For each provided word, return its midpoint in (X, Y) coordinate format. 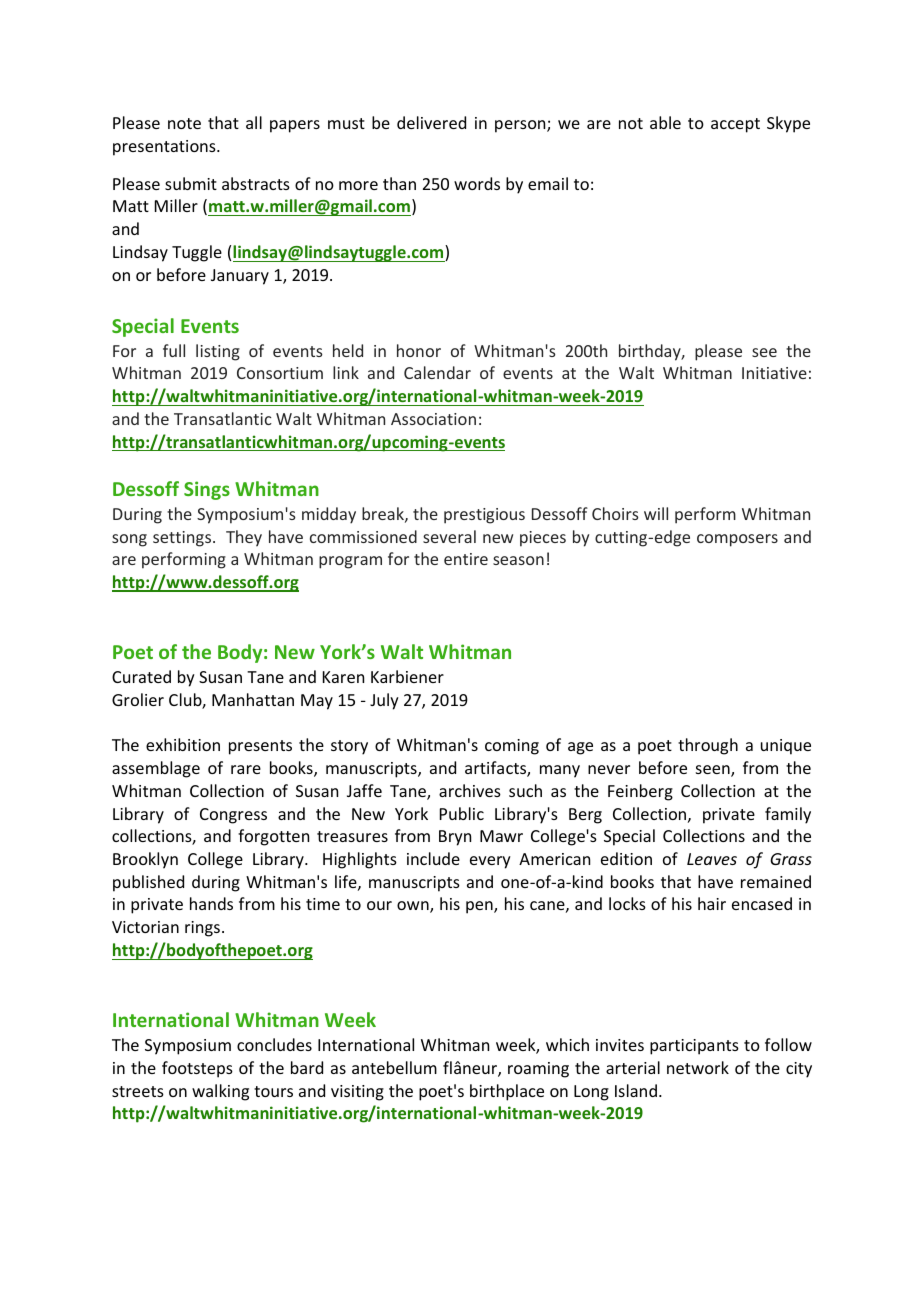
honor (419, 350)
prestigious (484, 516)
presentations (165, 148)
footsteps (197, 1069)
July (384, 701)
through (708, 746)
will (656, 513)
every (490, 862)
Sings (207, 490)
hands (211, 903)
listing (218, 352)
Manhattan (253, 699)
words (477, 183)
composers (737, 540)
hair (712, 903)
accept (735, 125)
